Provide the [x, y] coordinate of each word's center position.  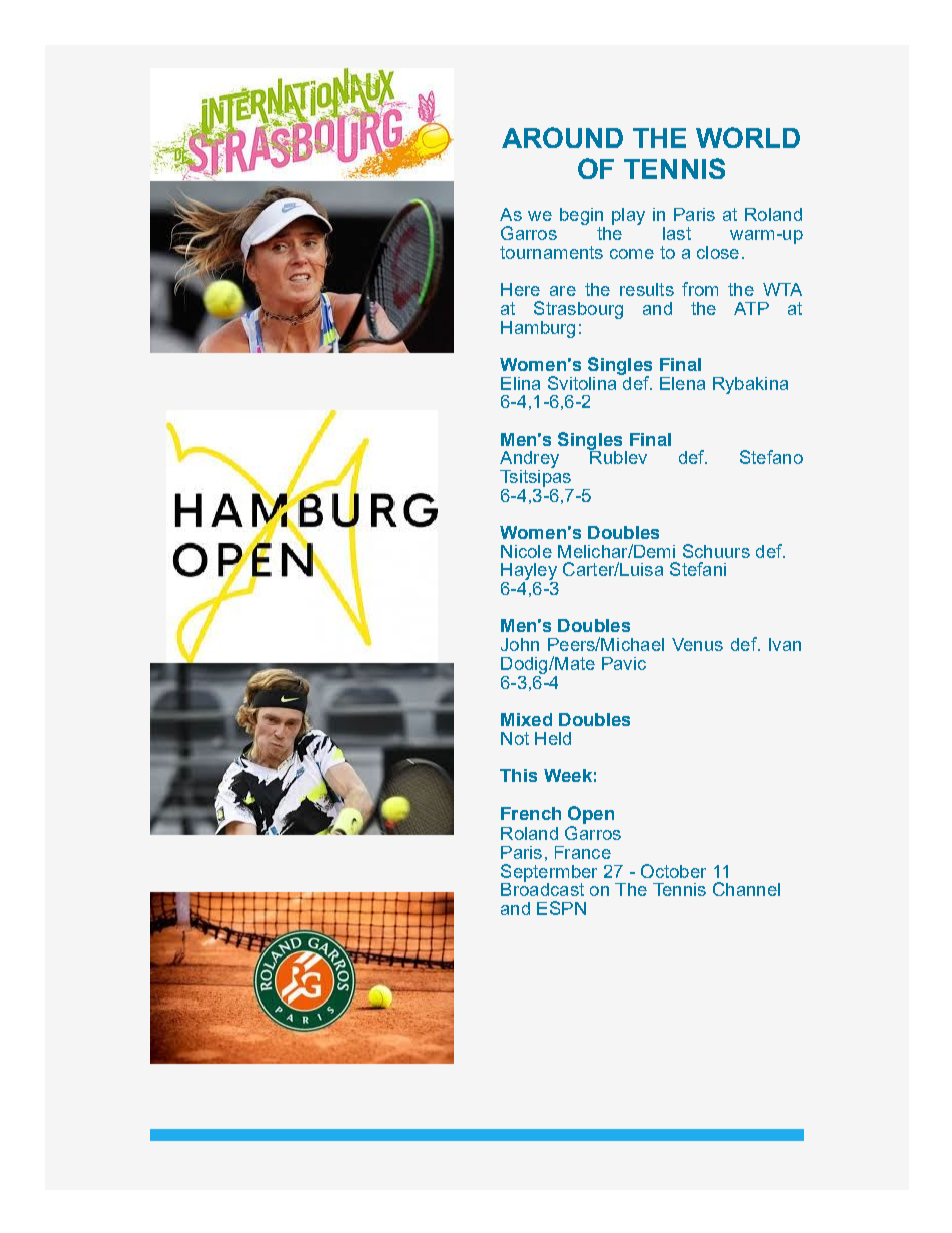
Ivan [785, 644]
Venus [697, 644]
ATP [751, 308]
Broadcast [542, 888]
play [628, 216]
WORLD [748, 137]
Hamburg [538, 329]
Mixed [526, 719]
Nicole [526, 551]
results [647, 289]
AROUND [562, 137]
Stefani [698, 569]
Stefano [771, 457]
